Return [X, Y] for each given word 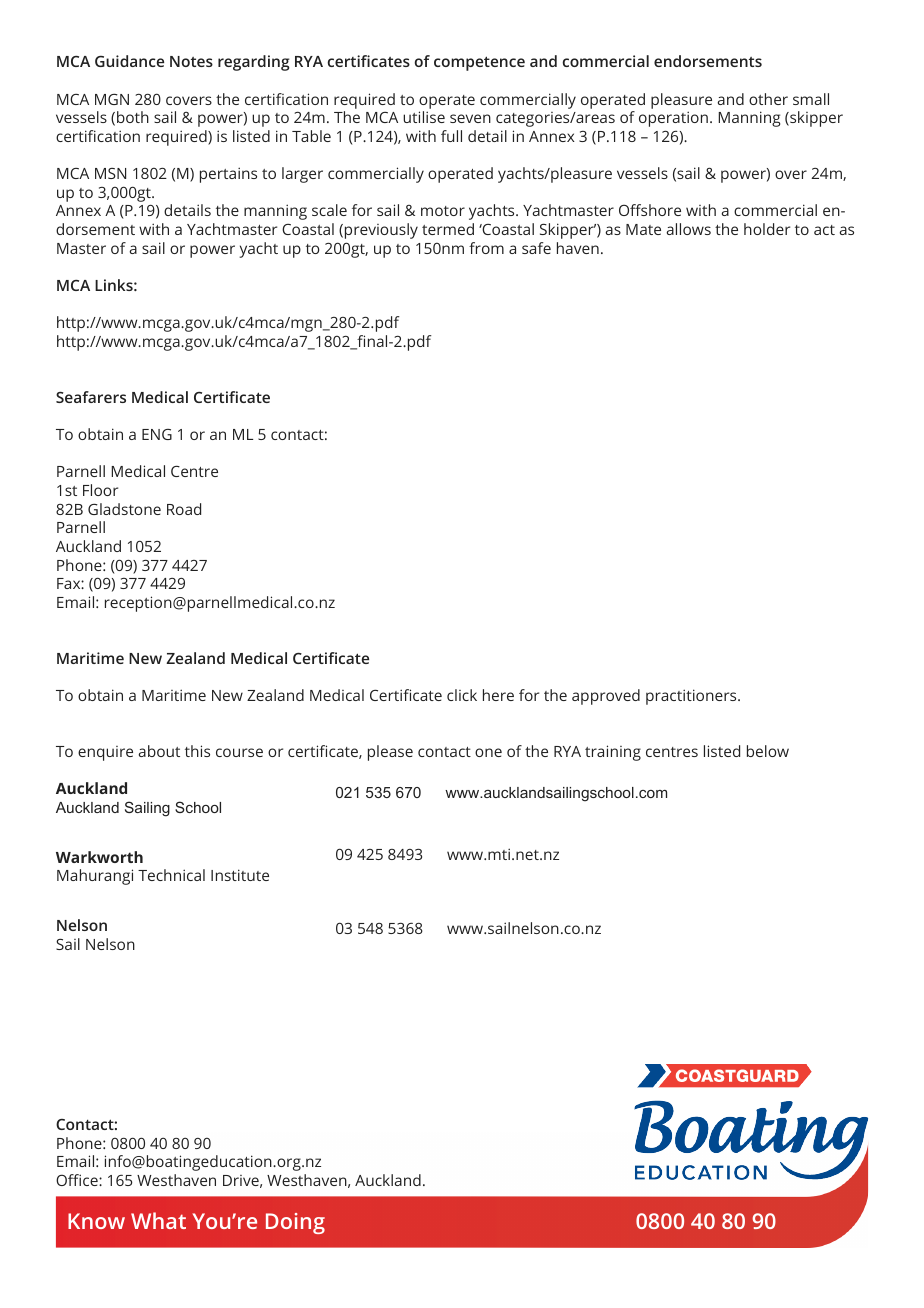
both [133, 117]
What [158, 1220]
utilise [424, 117]
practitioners [692, 697]
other [768, 99]
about [159, 751]
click [462, 695]
